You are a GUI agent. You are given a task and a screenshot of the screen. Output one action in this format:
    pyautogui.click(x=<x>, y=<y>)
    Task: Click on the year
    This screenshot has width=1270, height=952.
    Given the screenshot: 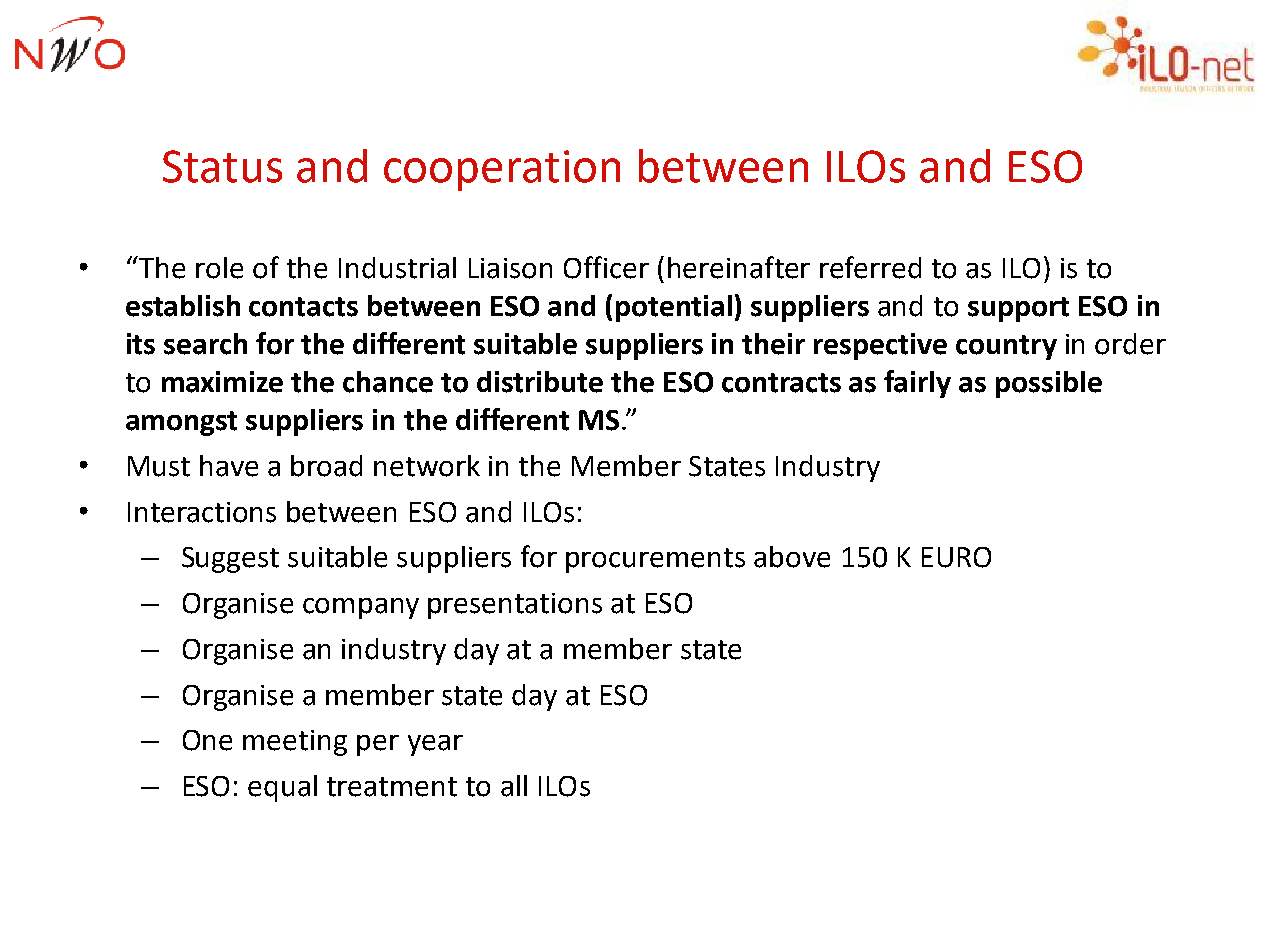 What is the action you would take?
    pyautogui.click(x=435, y=745)
